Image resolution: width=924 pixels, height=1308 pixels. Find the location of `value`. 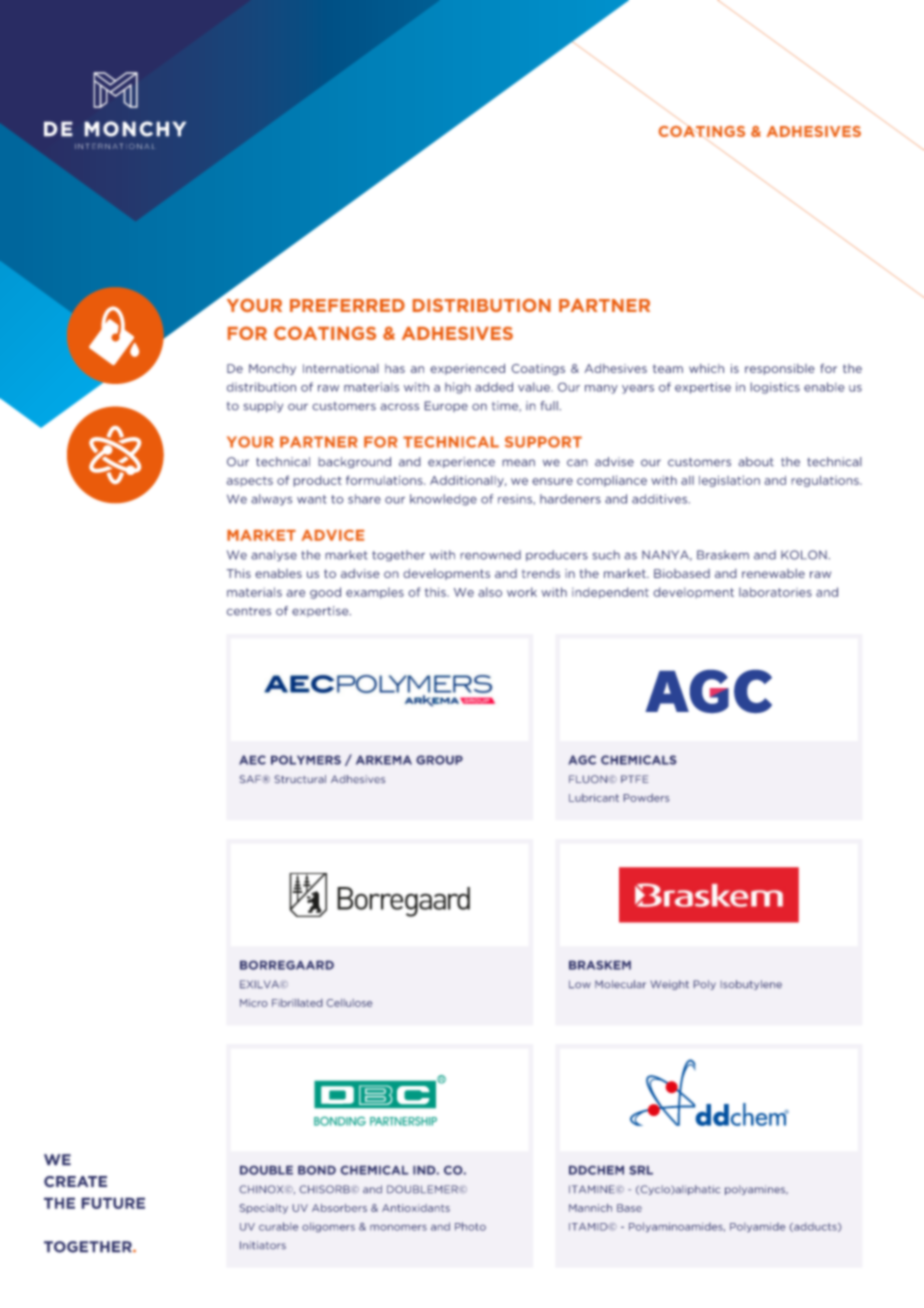

value is located at coordinates (535, 387).
